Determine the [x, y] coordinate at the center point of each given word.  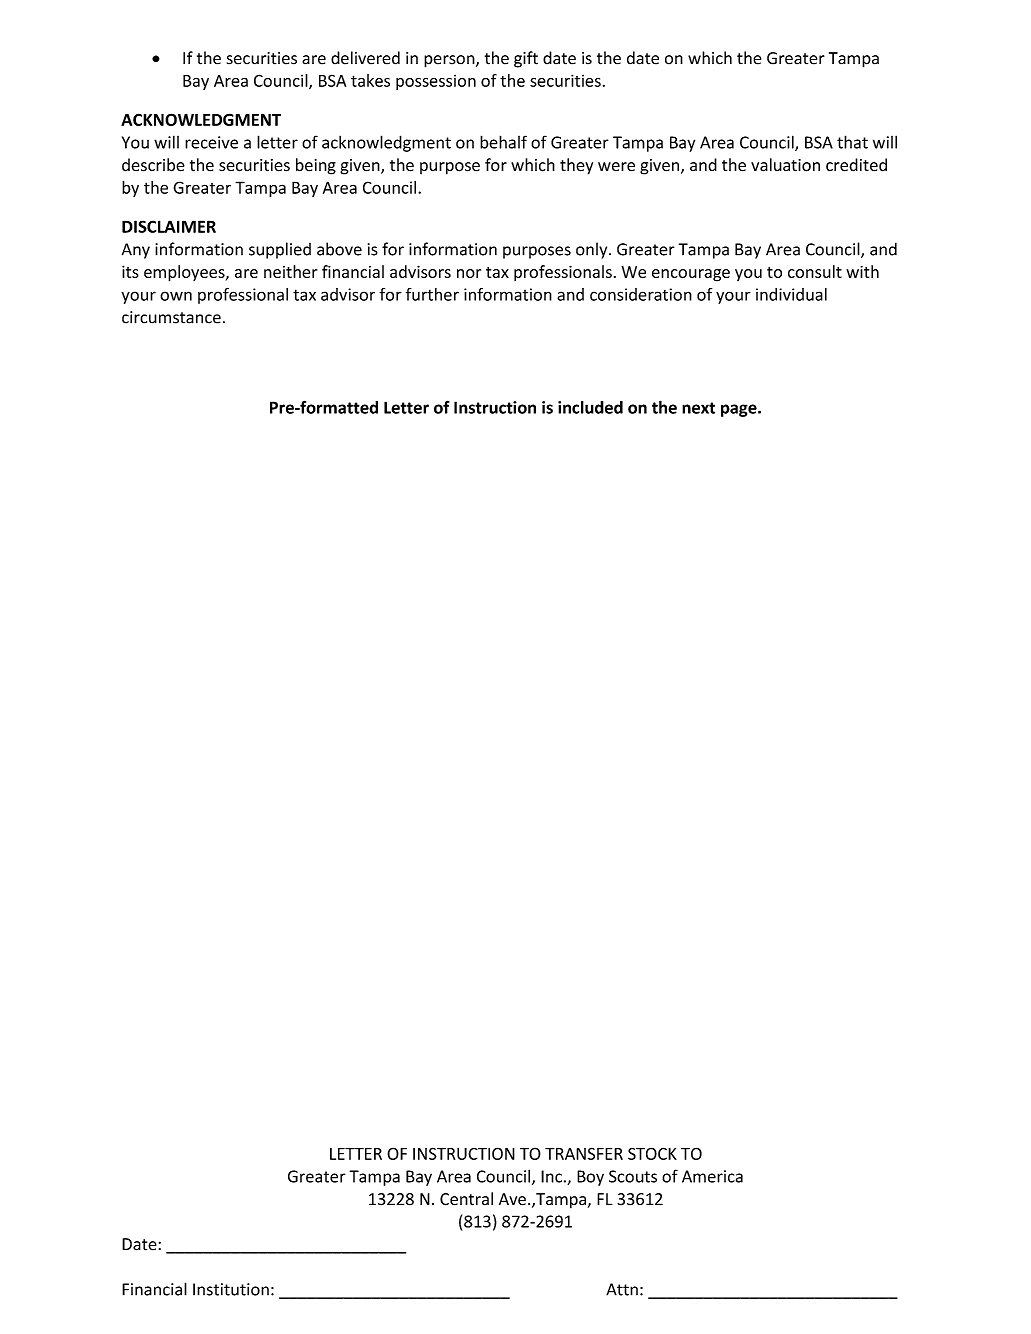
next [698, 408]
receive [211, 142]
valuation [785, 165]
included [590, 407]
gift [526, 59]
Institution [231, 1289]
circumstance [171, 317]
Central [466, 1199]
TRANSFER [584, 1153]
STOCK [652, 1153]
